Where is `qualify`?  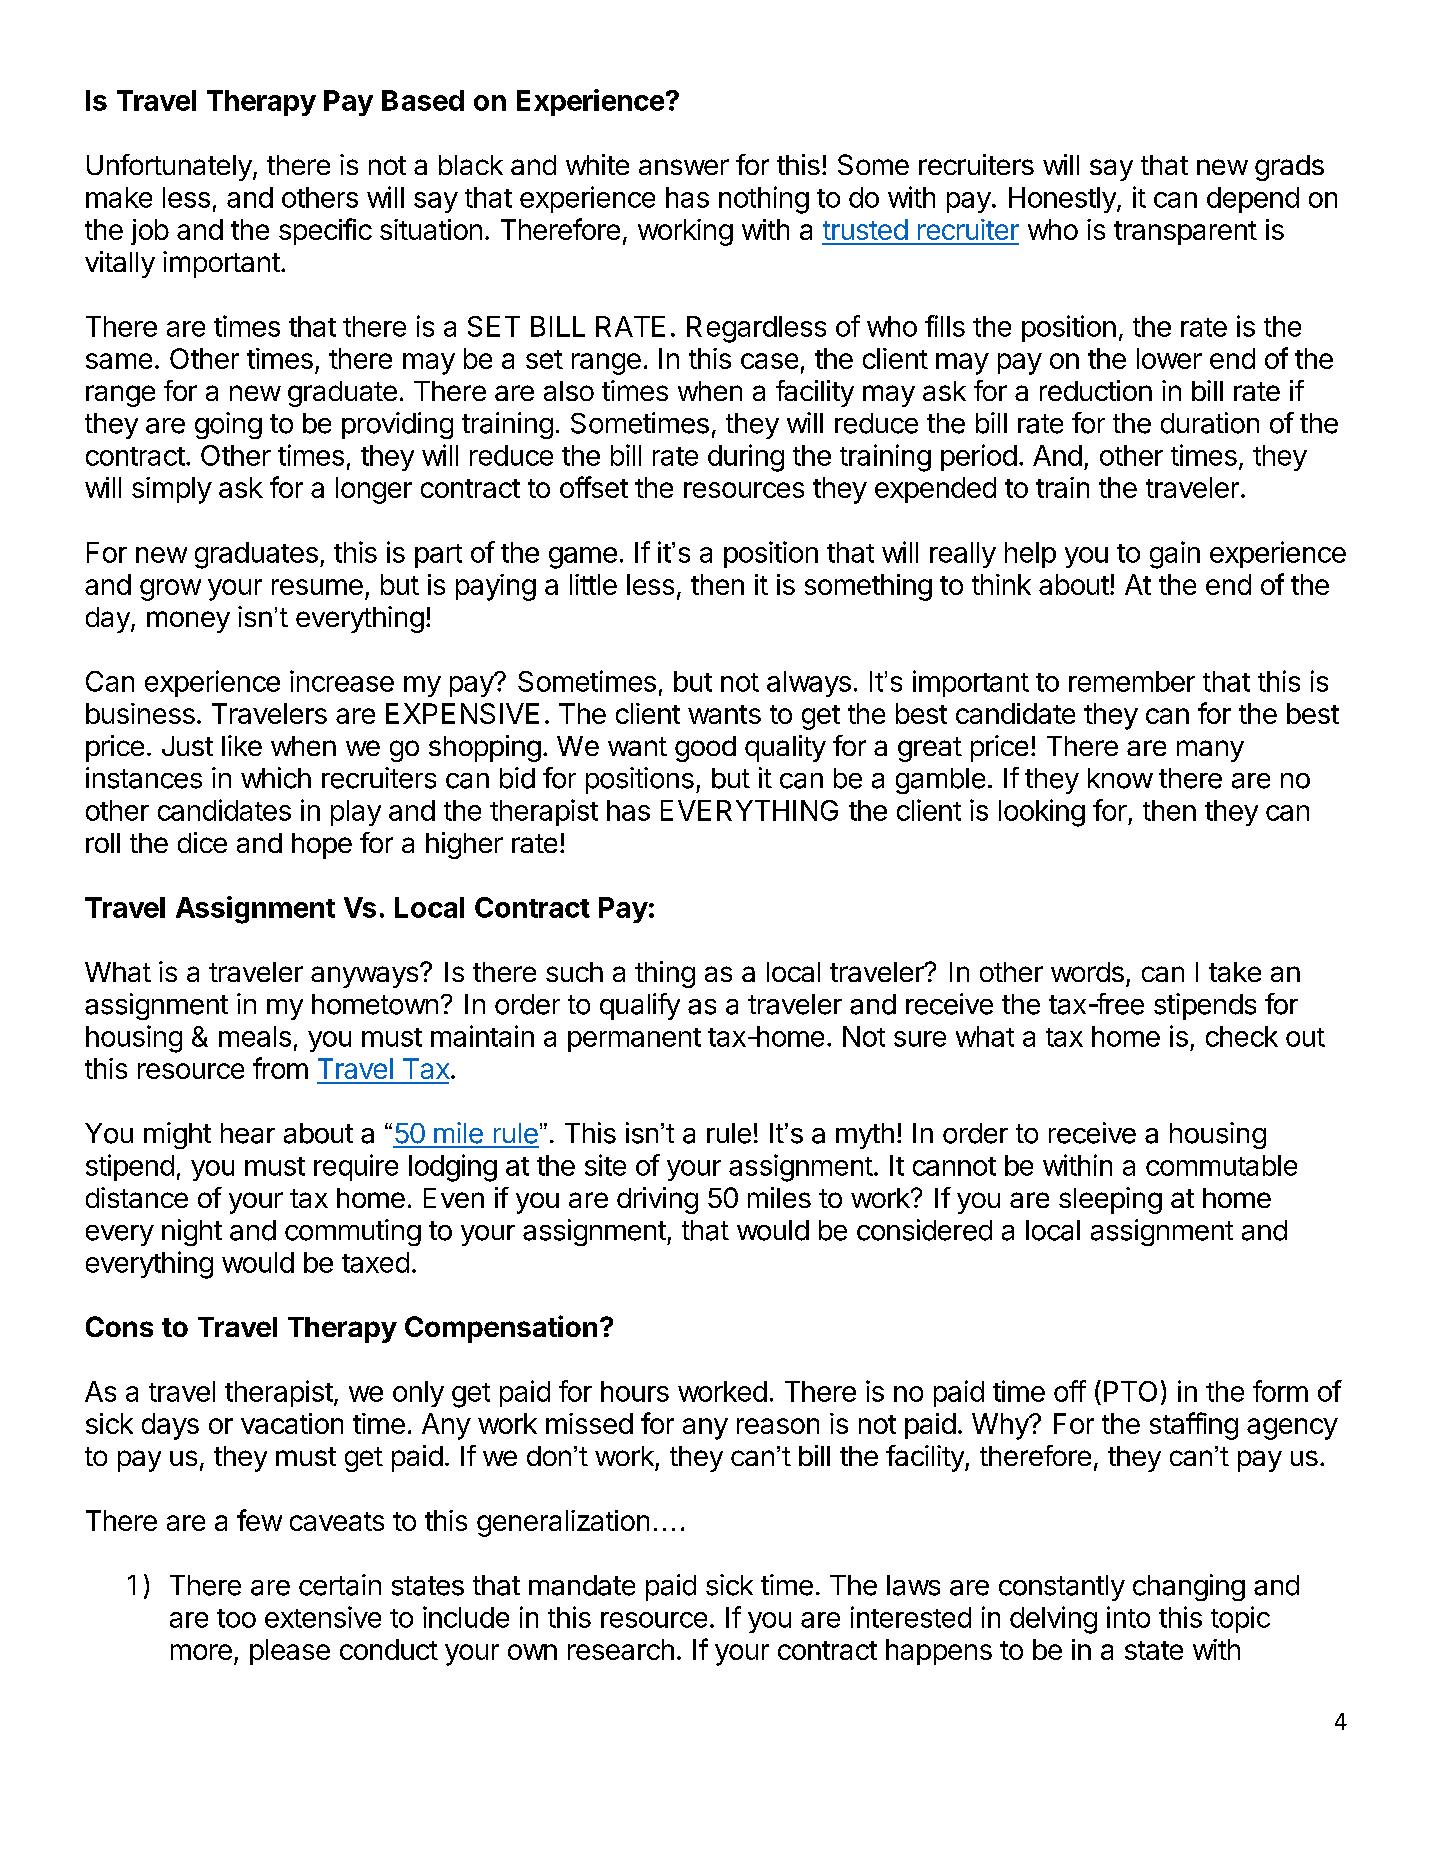
qualify is located at coordinates (640, 1006).
